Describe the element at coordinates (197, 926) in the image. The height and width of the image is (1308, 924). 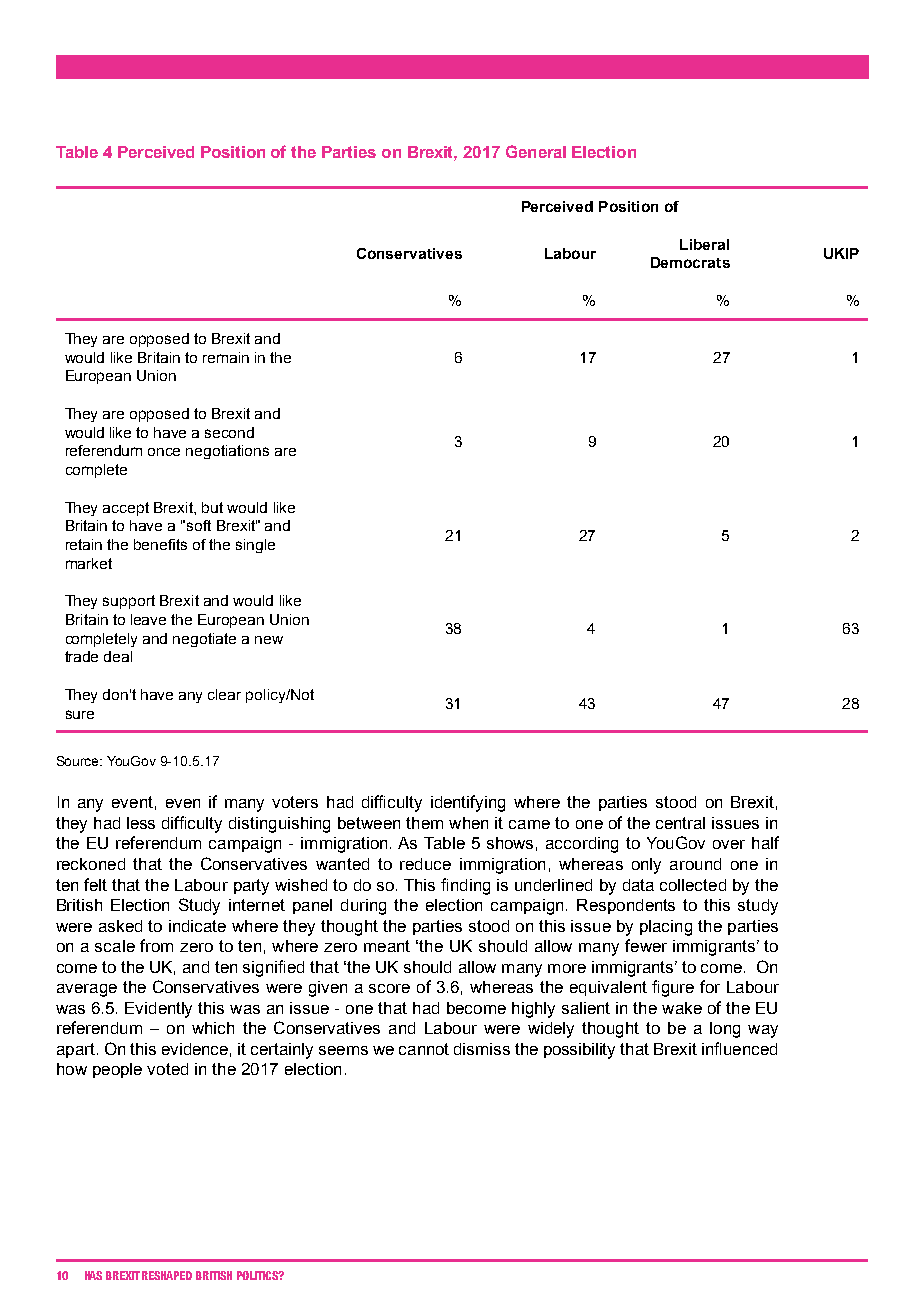
I see `indicate` at that location.
